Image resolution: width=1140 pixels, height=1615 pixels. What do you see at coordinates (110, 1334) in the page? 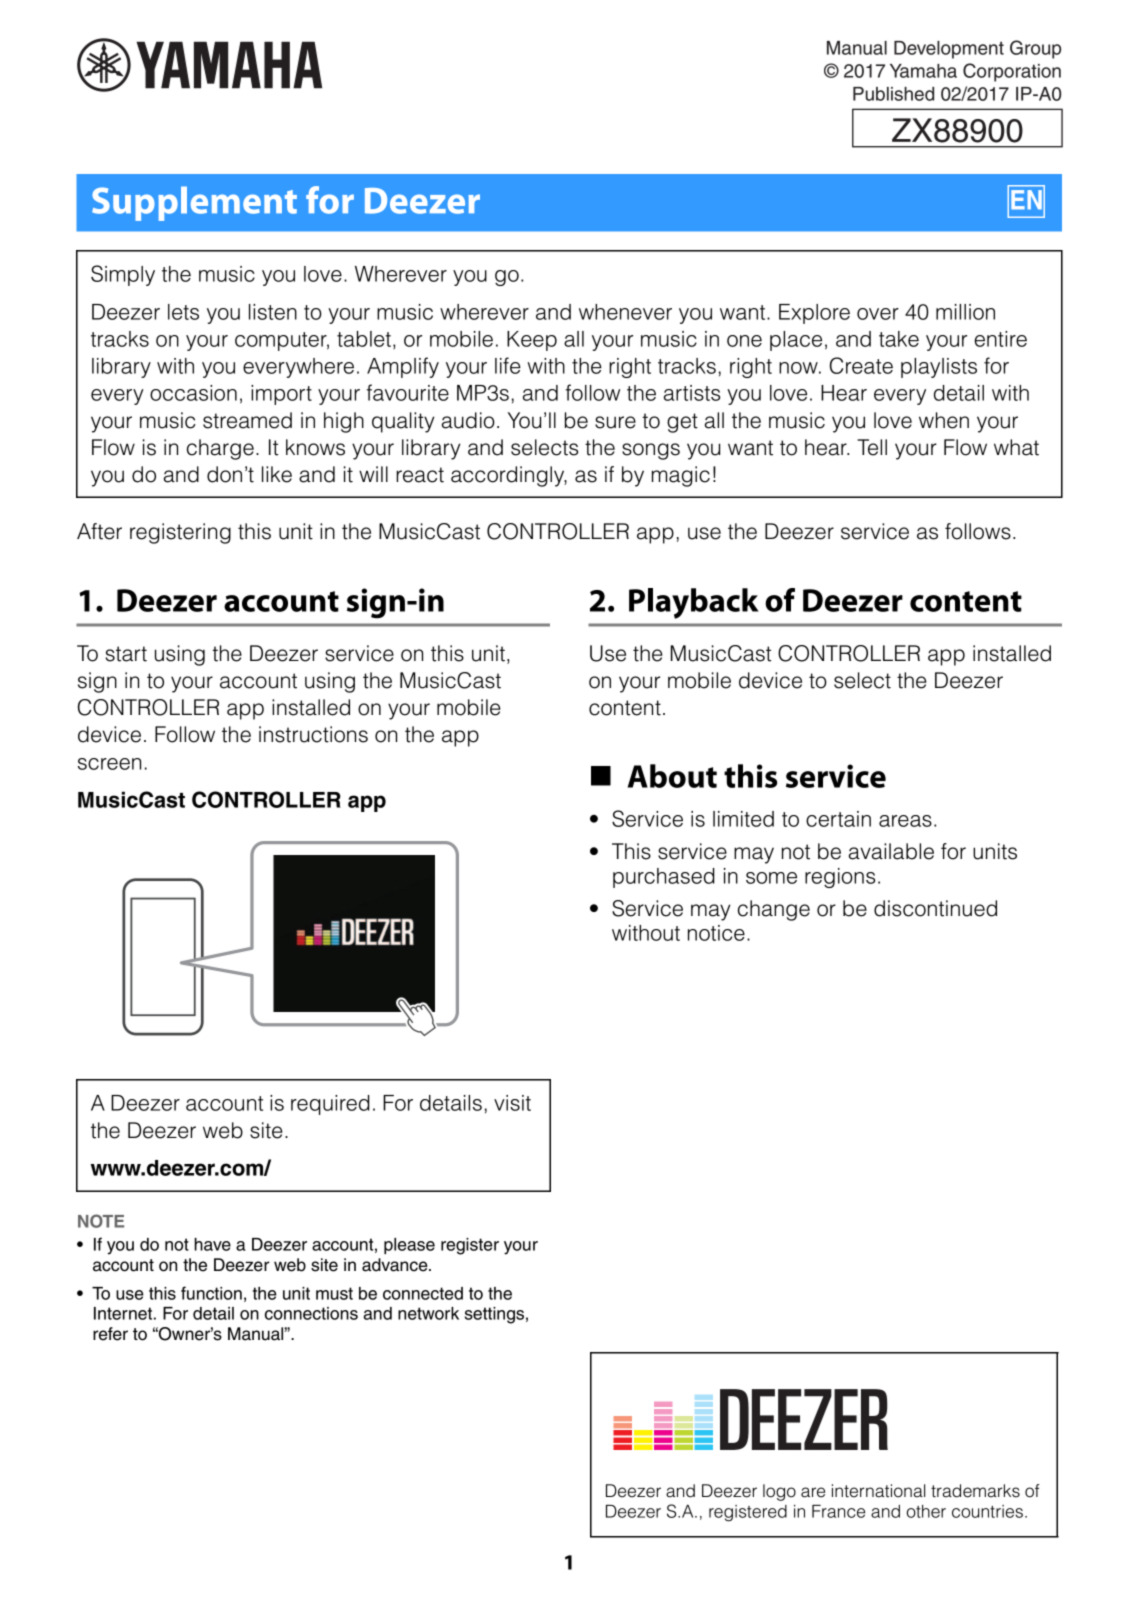
I see `refer` at bounding box center [110, 1334].
